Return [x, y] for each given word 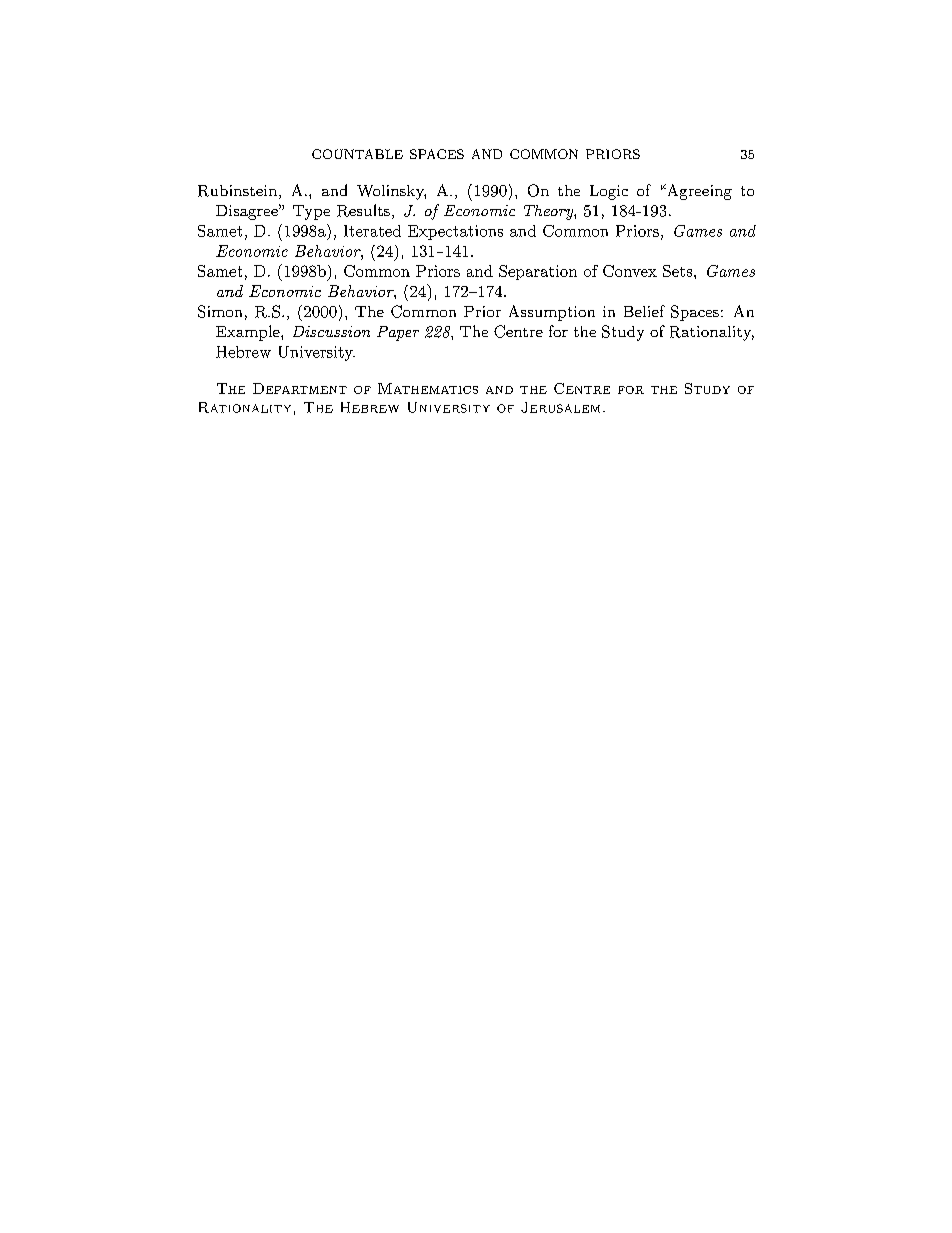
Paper [398, 333]
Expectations [455, 232]
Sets [677, 271]
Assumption [552, 313]
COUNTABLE [357, 154]
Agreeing [698, 192]
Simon [220, 311]
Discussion [331, 331]
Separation [538, 272]
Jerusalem [560, 407]
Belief [644, 311]
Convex [630, 271]
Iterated [372, 231]
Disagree [248, 212]
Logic [609, 192]
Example [249, 333]
